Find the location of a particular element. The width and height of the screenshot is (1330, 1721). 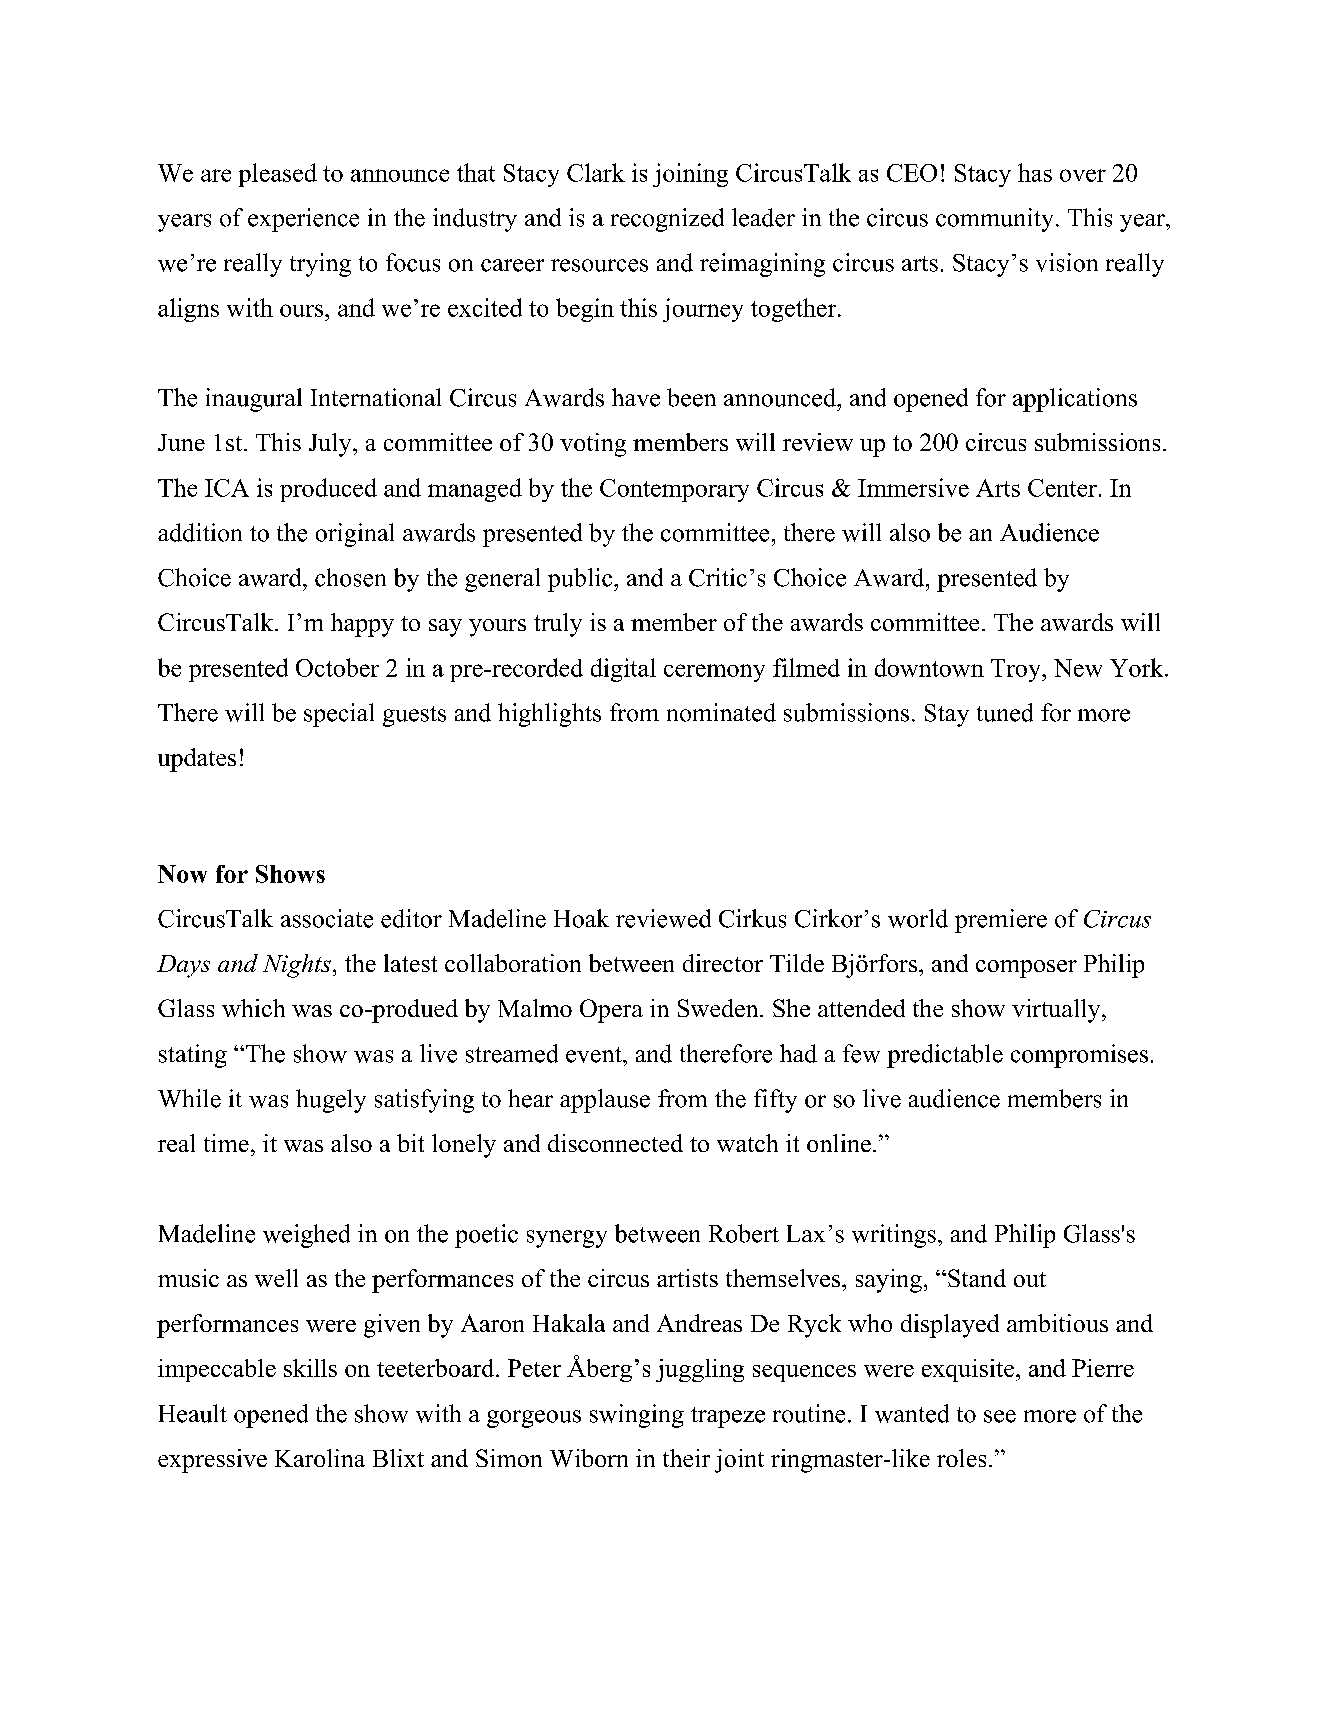

nominated is located at coordinates (721, 712).
